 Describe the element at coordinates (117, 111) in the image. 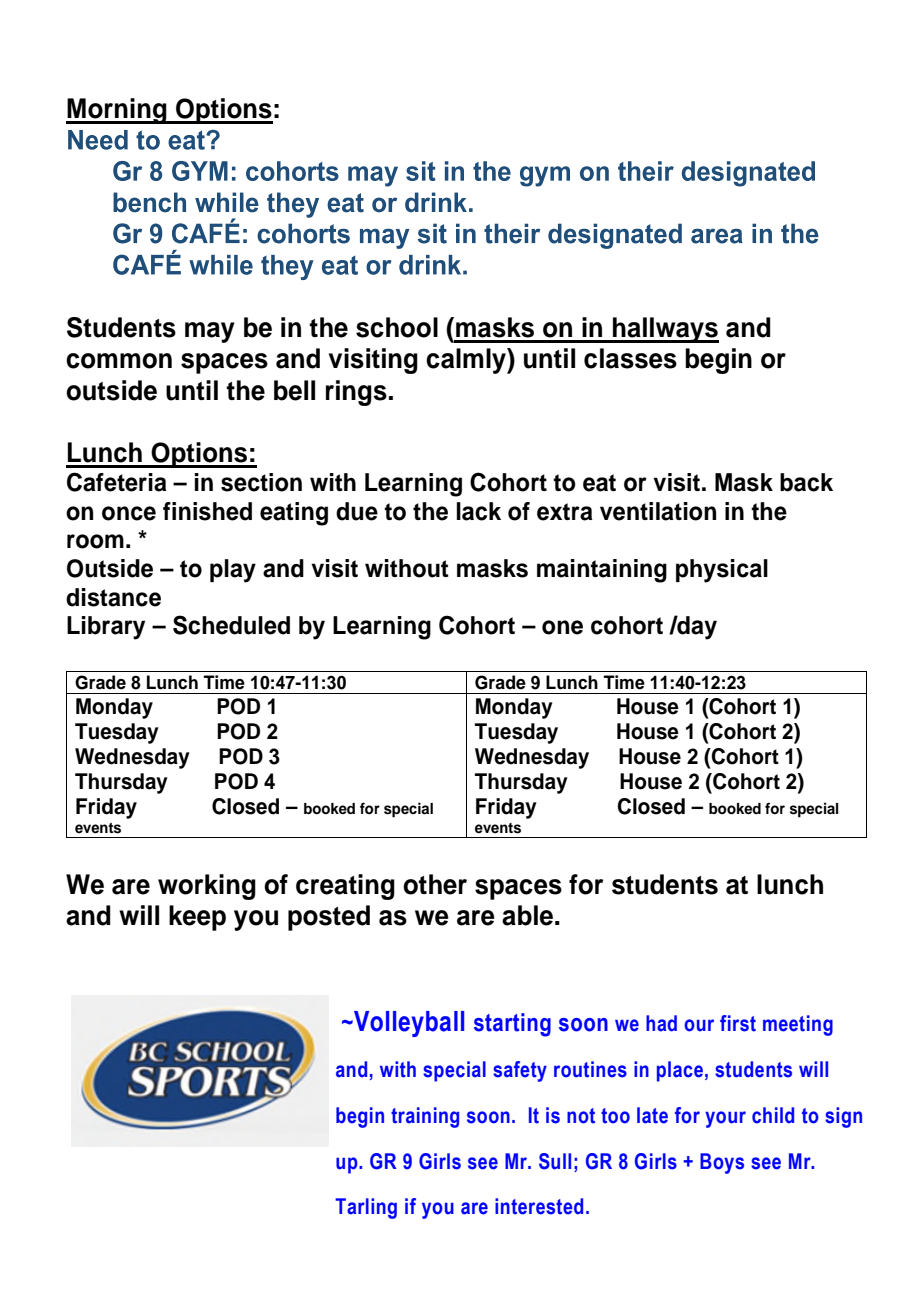

I see `Morning` at that location.
